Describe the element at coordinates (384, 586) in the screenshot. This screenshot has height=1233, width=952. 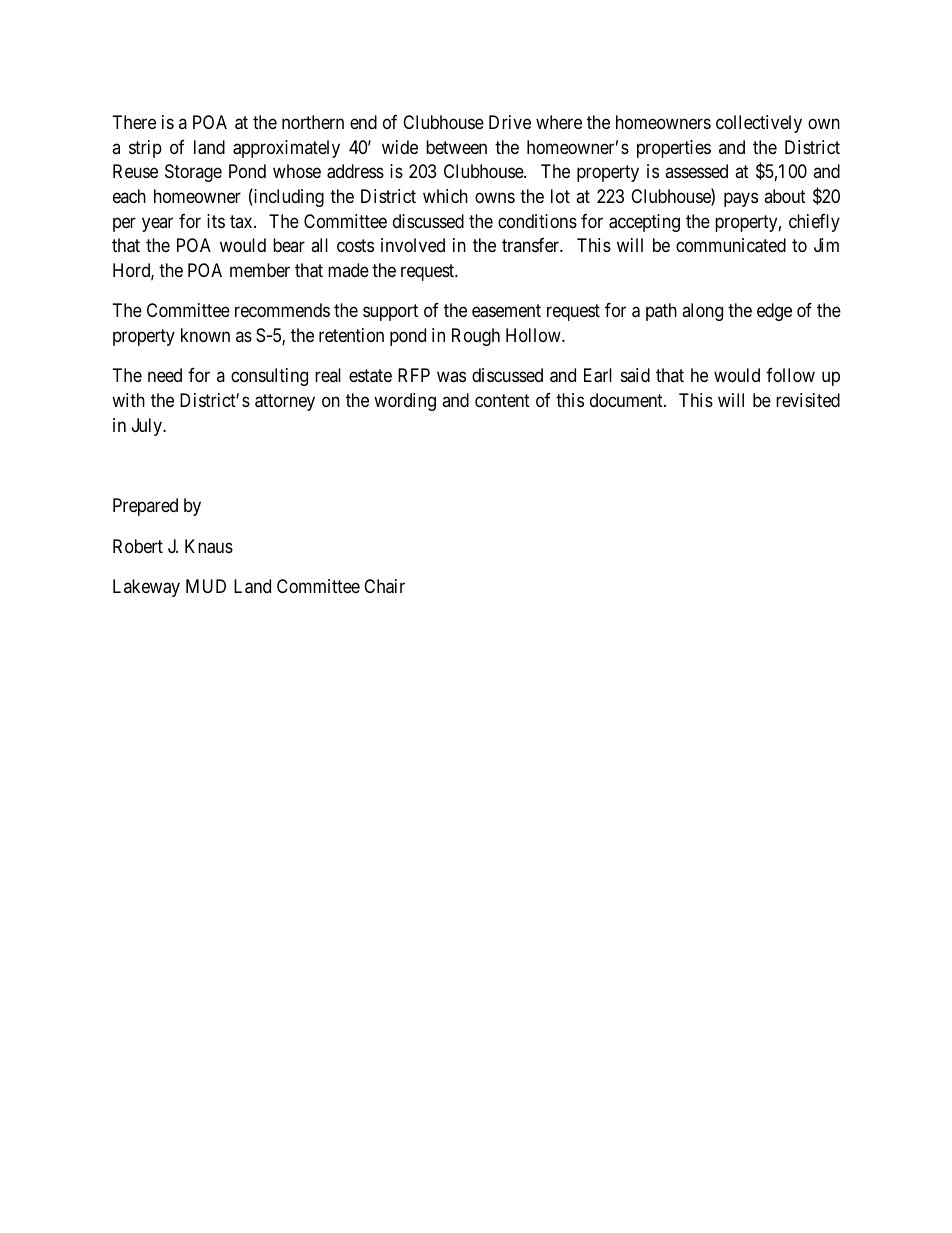
I see `Chair` at that location.
